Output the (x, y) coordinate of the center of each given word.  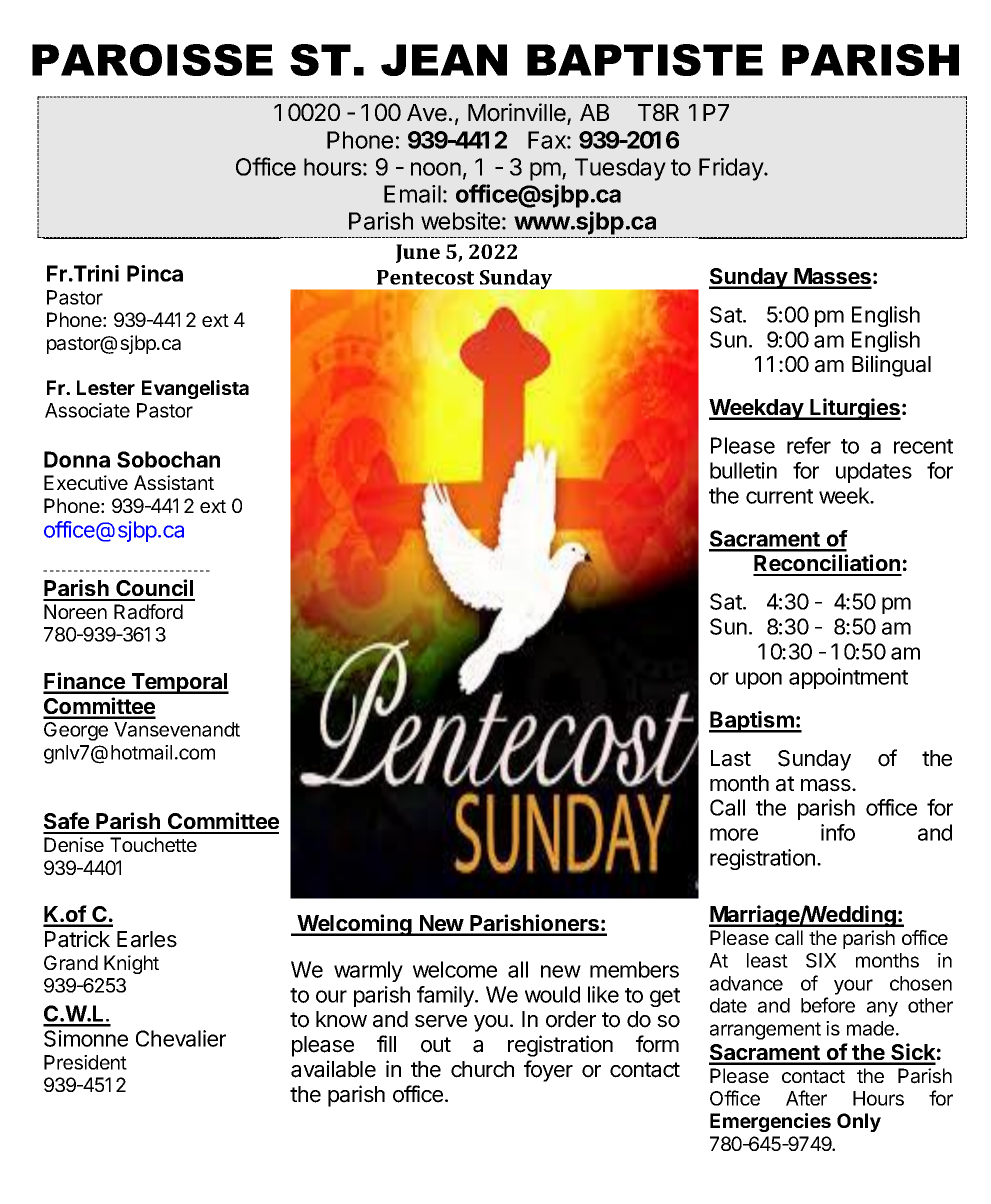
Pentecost (425, 277)
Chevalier (181, 1038)
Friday (732, 169)
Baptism (752, 722)
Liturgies (854, 409)
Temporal (179, 683)
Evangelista (195, 389)
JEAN (444, 60)
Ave (427, 113)
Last (731, 758)
